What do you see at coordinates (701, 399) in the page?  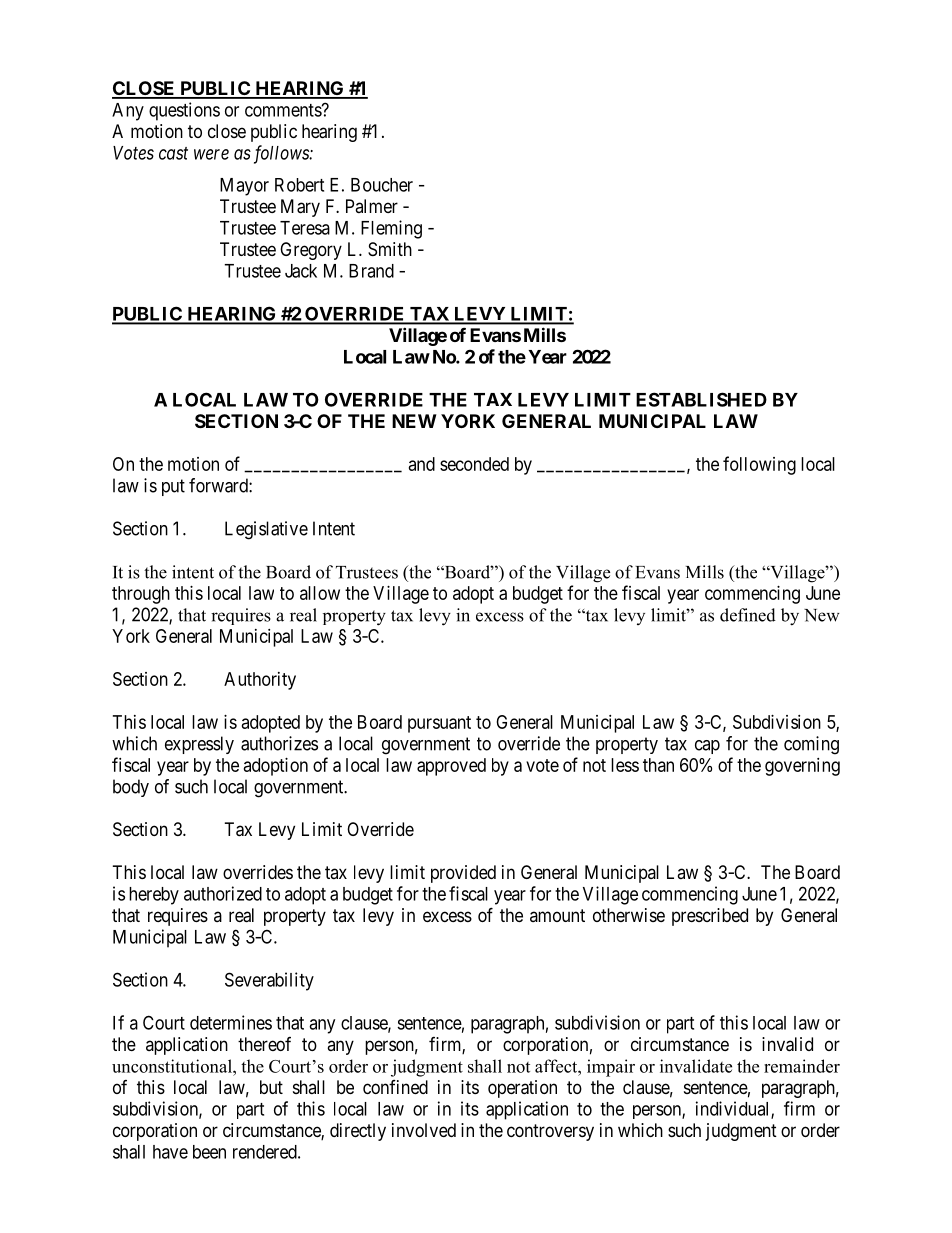 I see `ESTABLISHED` at bounding box center [701, 399].
